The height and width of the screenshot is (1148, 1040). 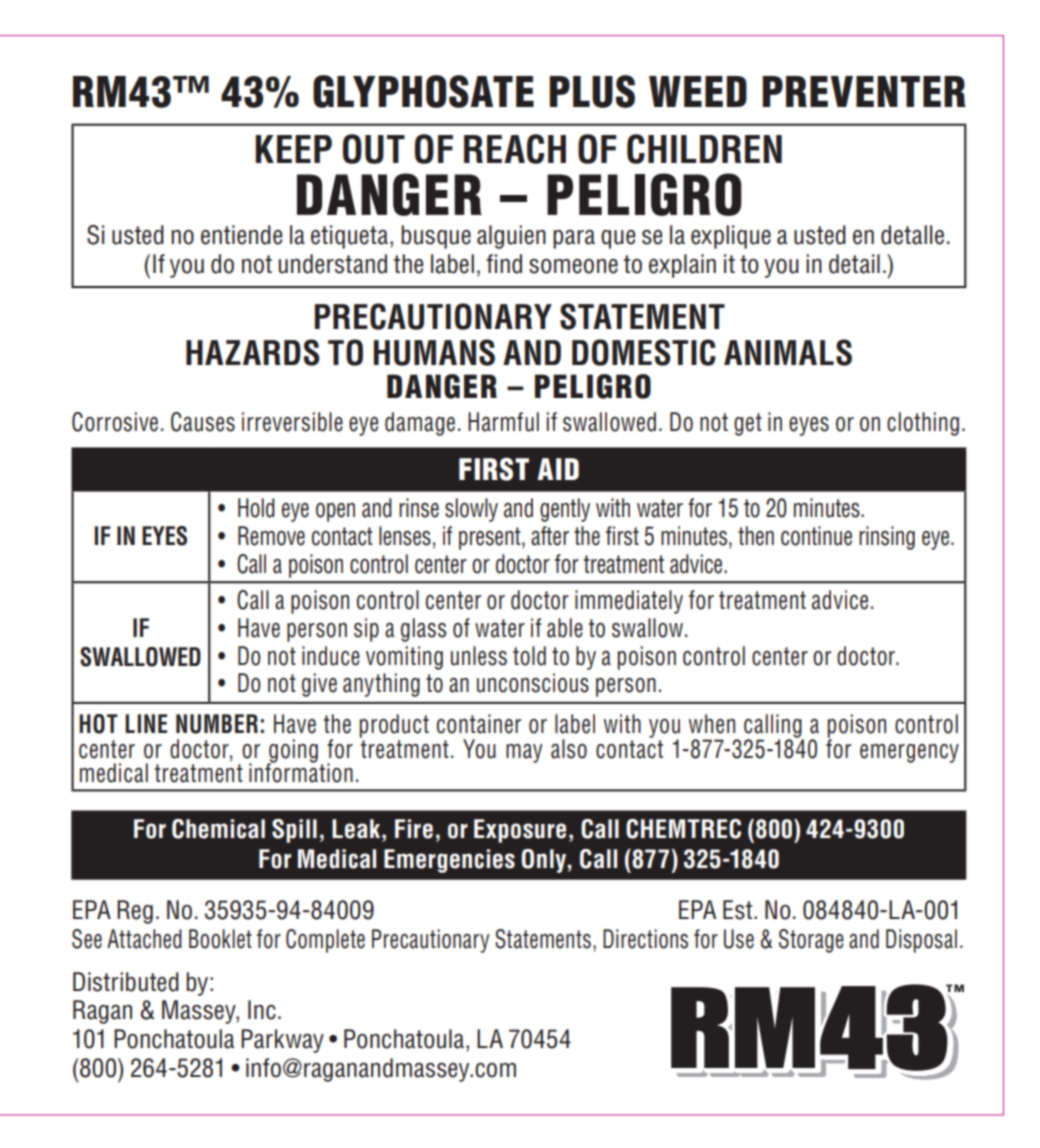 What do you see at coordinates (645, 939) in the screenshot?
I see `Directions` at bounding box center [645, 939].
